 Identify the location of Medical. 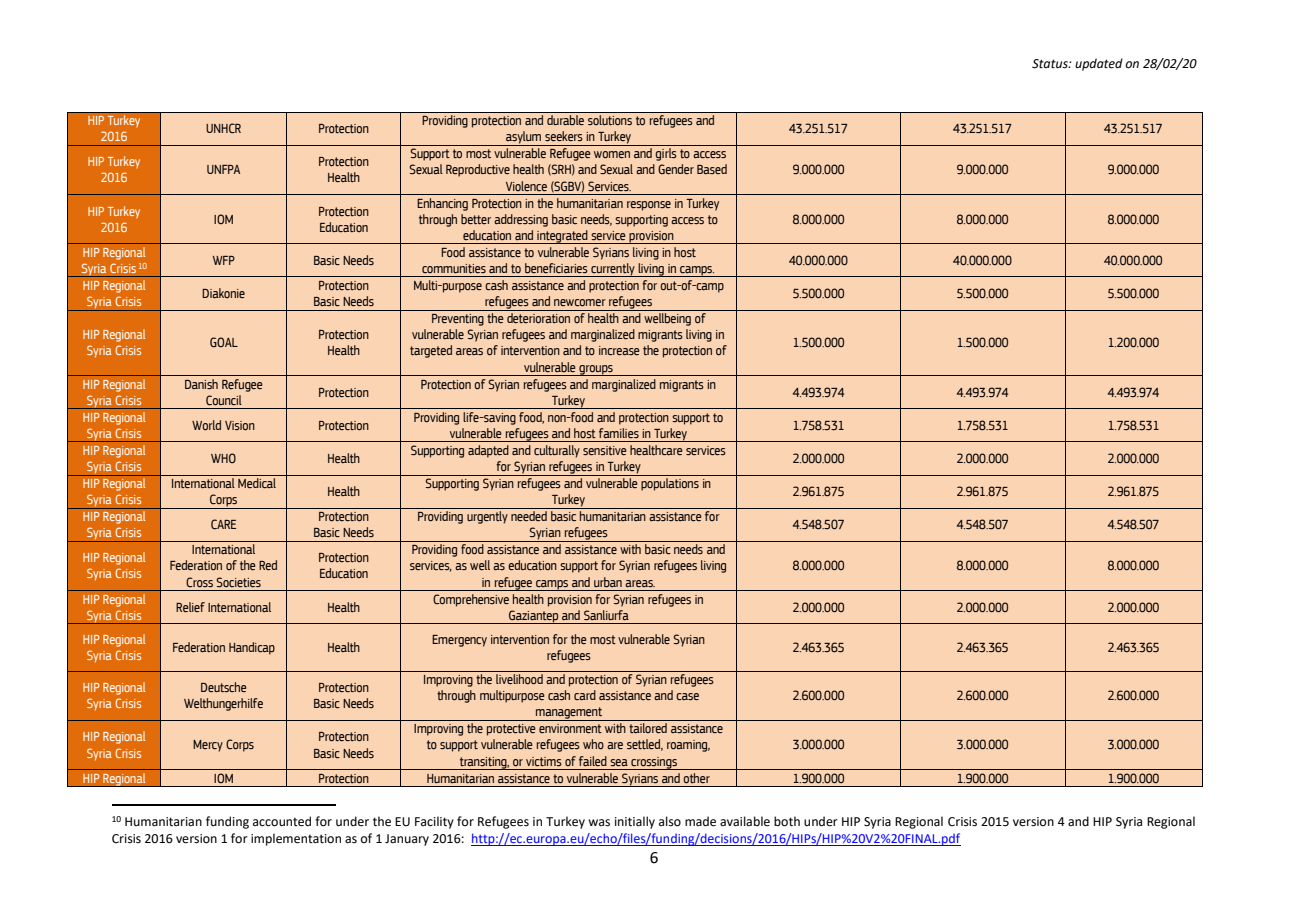
(257, 483).
